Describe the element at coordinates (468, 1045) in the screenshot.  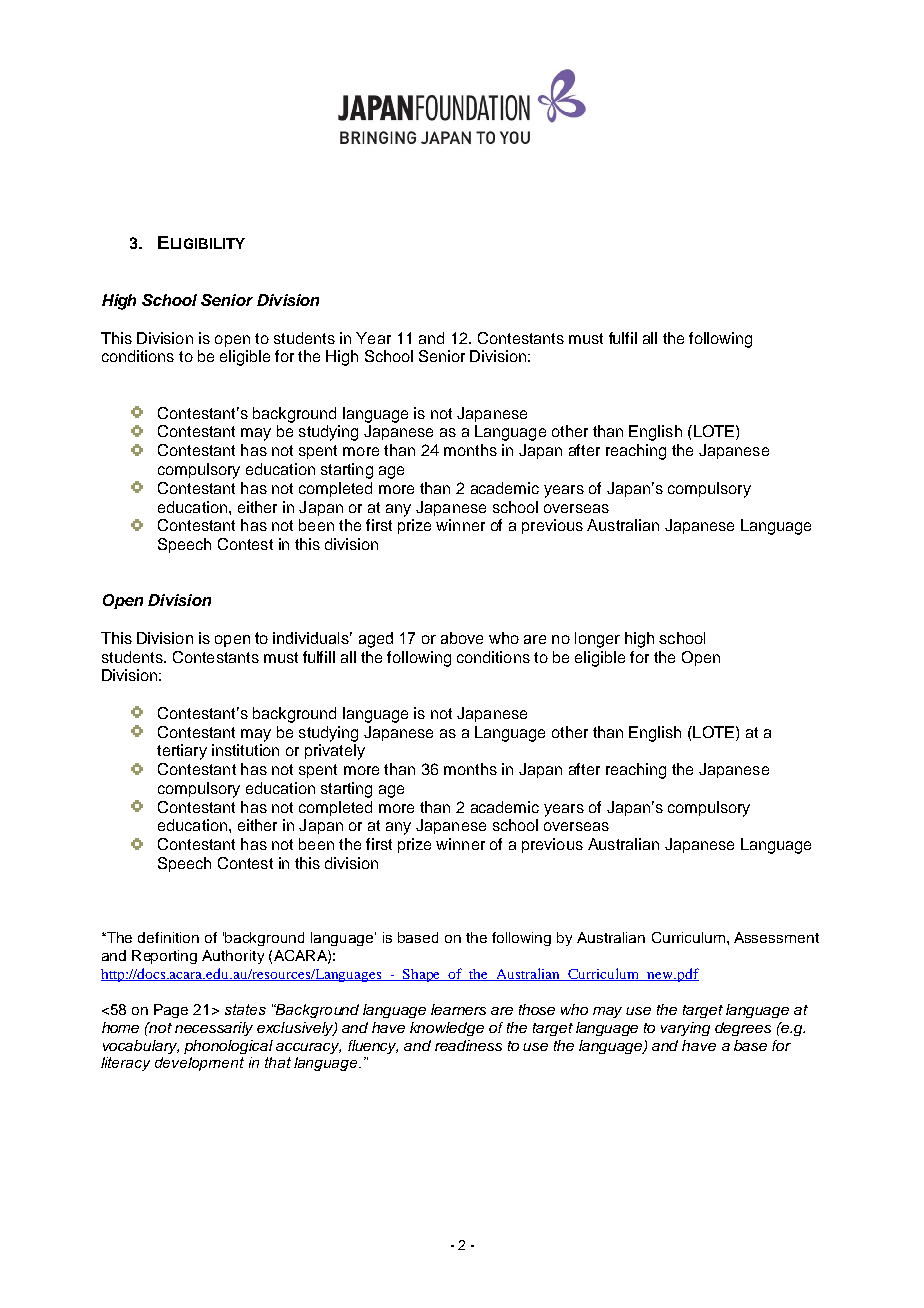
I see `readiness` at that location.
